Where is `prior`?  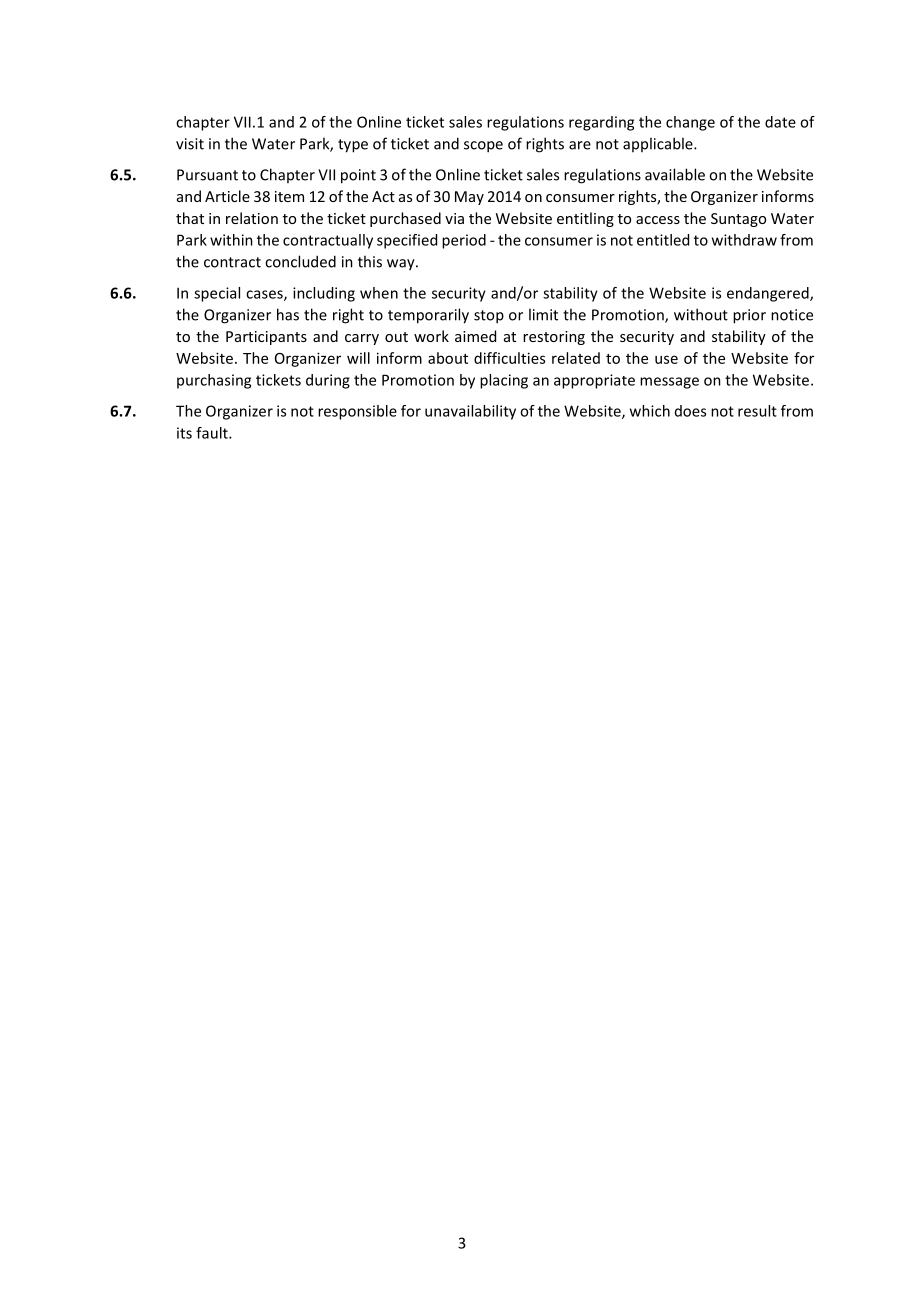 prior is located at coordinates (749, 316).
